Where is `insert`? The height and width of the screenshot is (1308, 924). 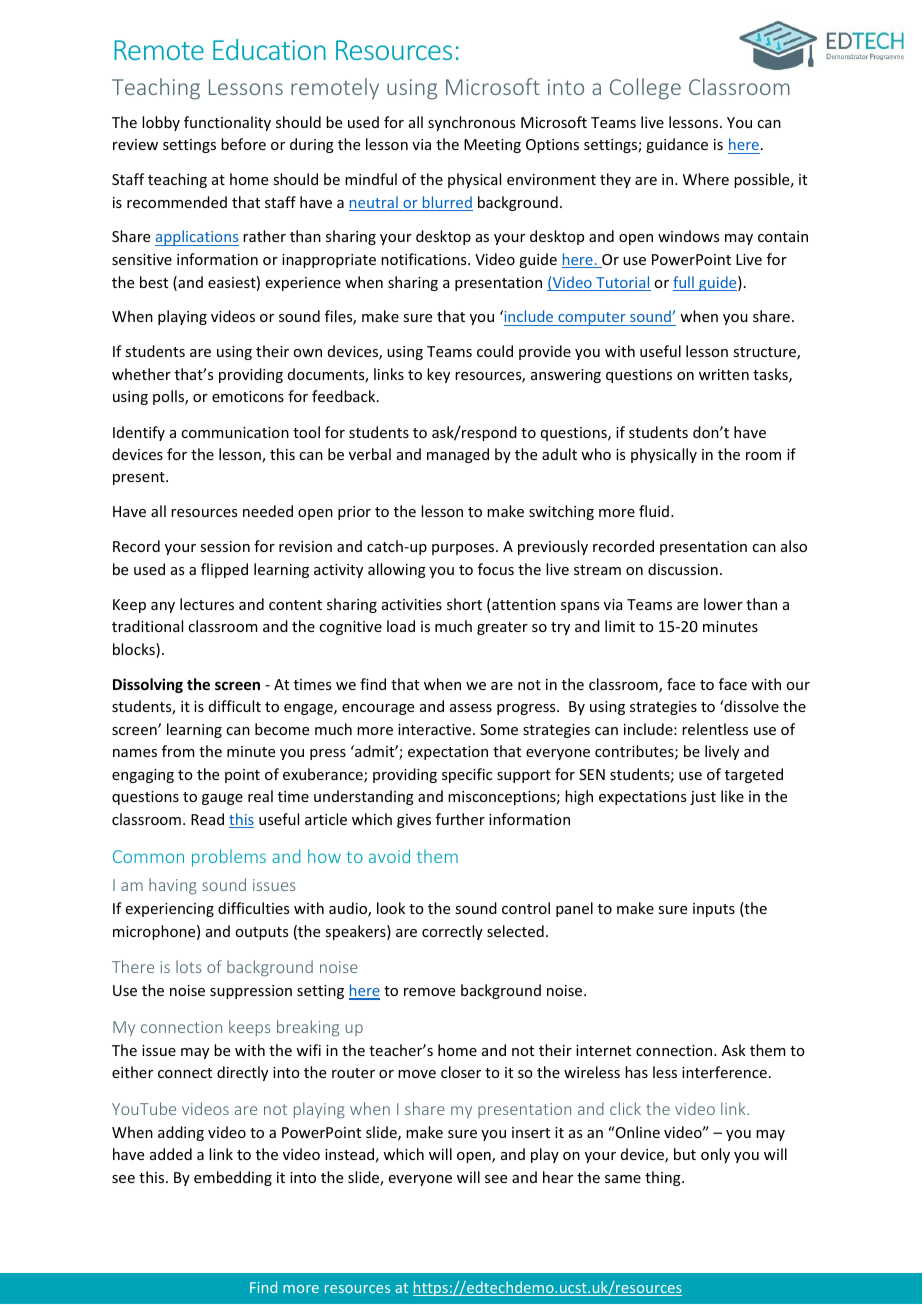 insert is located at coordinates (531, 1132).
